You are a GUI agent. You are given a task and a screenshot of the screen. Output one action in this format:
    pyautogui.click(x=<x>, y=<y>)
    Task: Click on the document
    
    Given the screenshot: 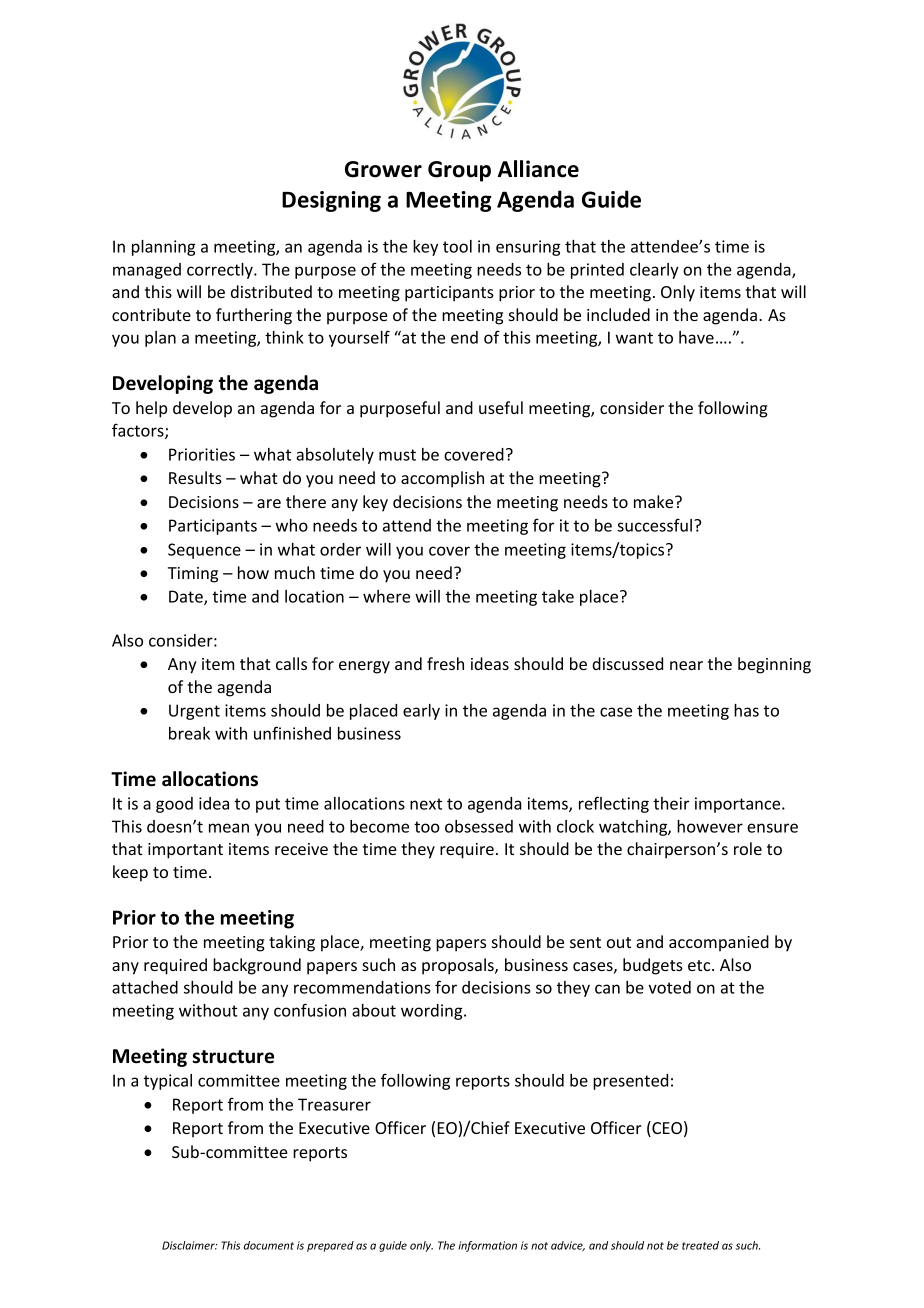 What is the action you would take?
    pyautogui.click(x=269, y=1245)
